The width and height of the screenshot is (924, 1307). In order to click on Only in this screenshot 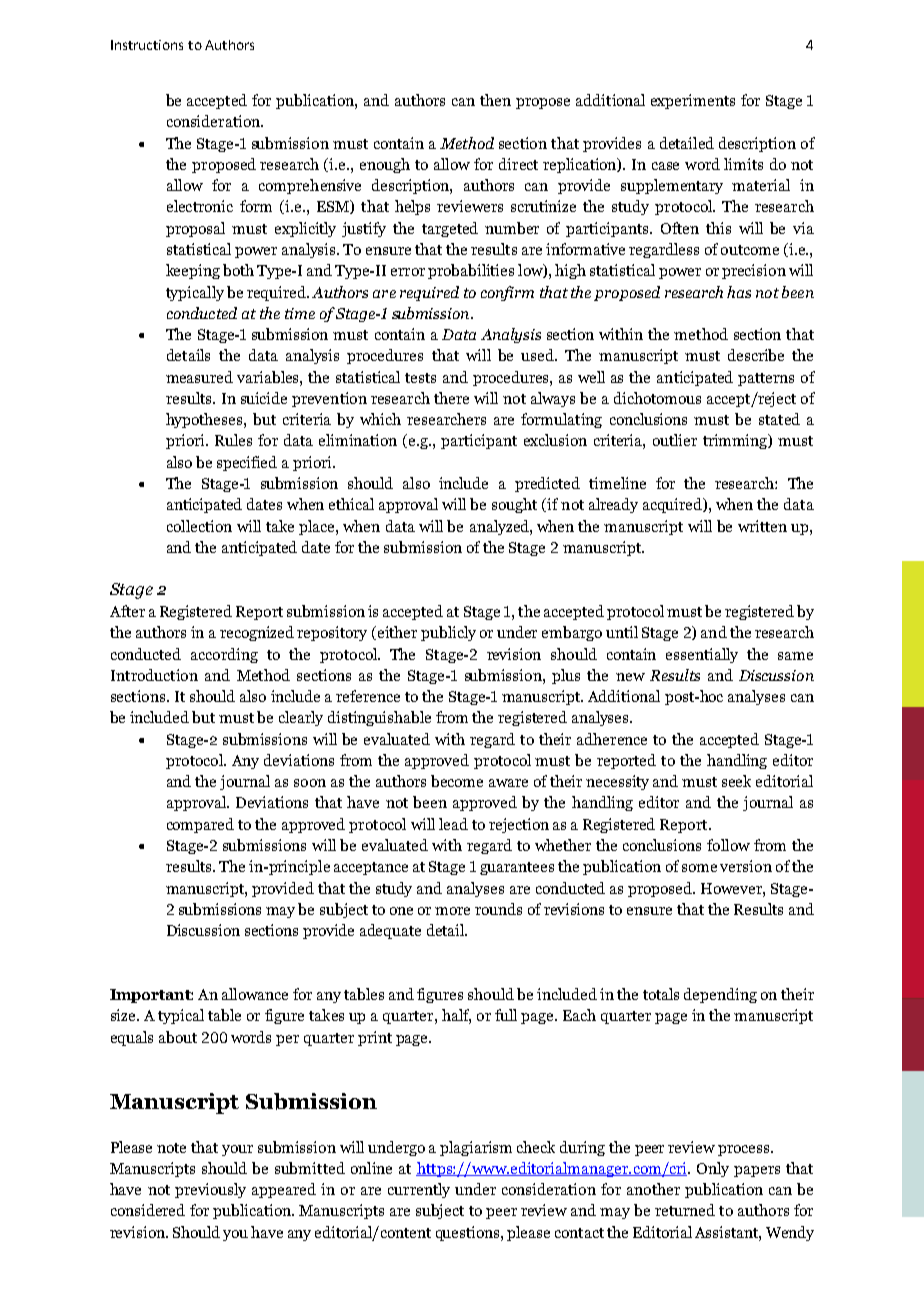, I will do `click(713, 1169)`.
